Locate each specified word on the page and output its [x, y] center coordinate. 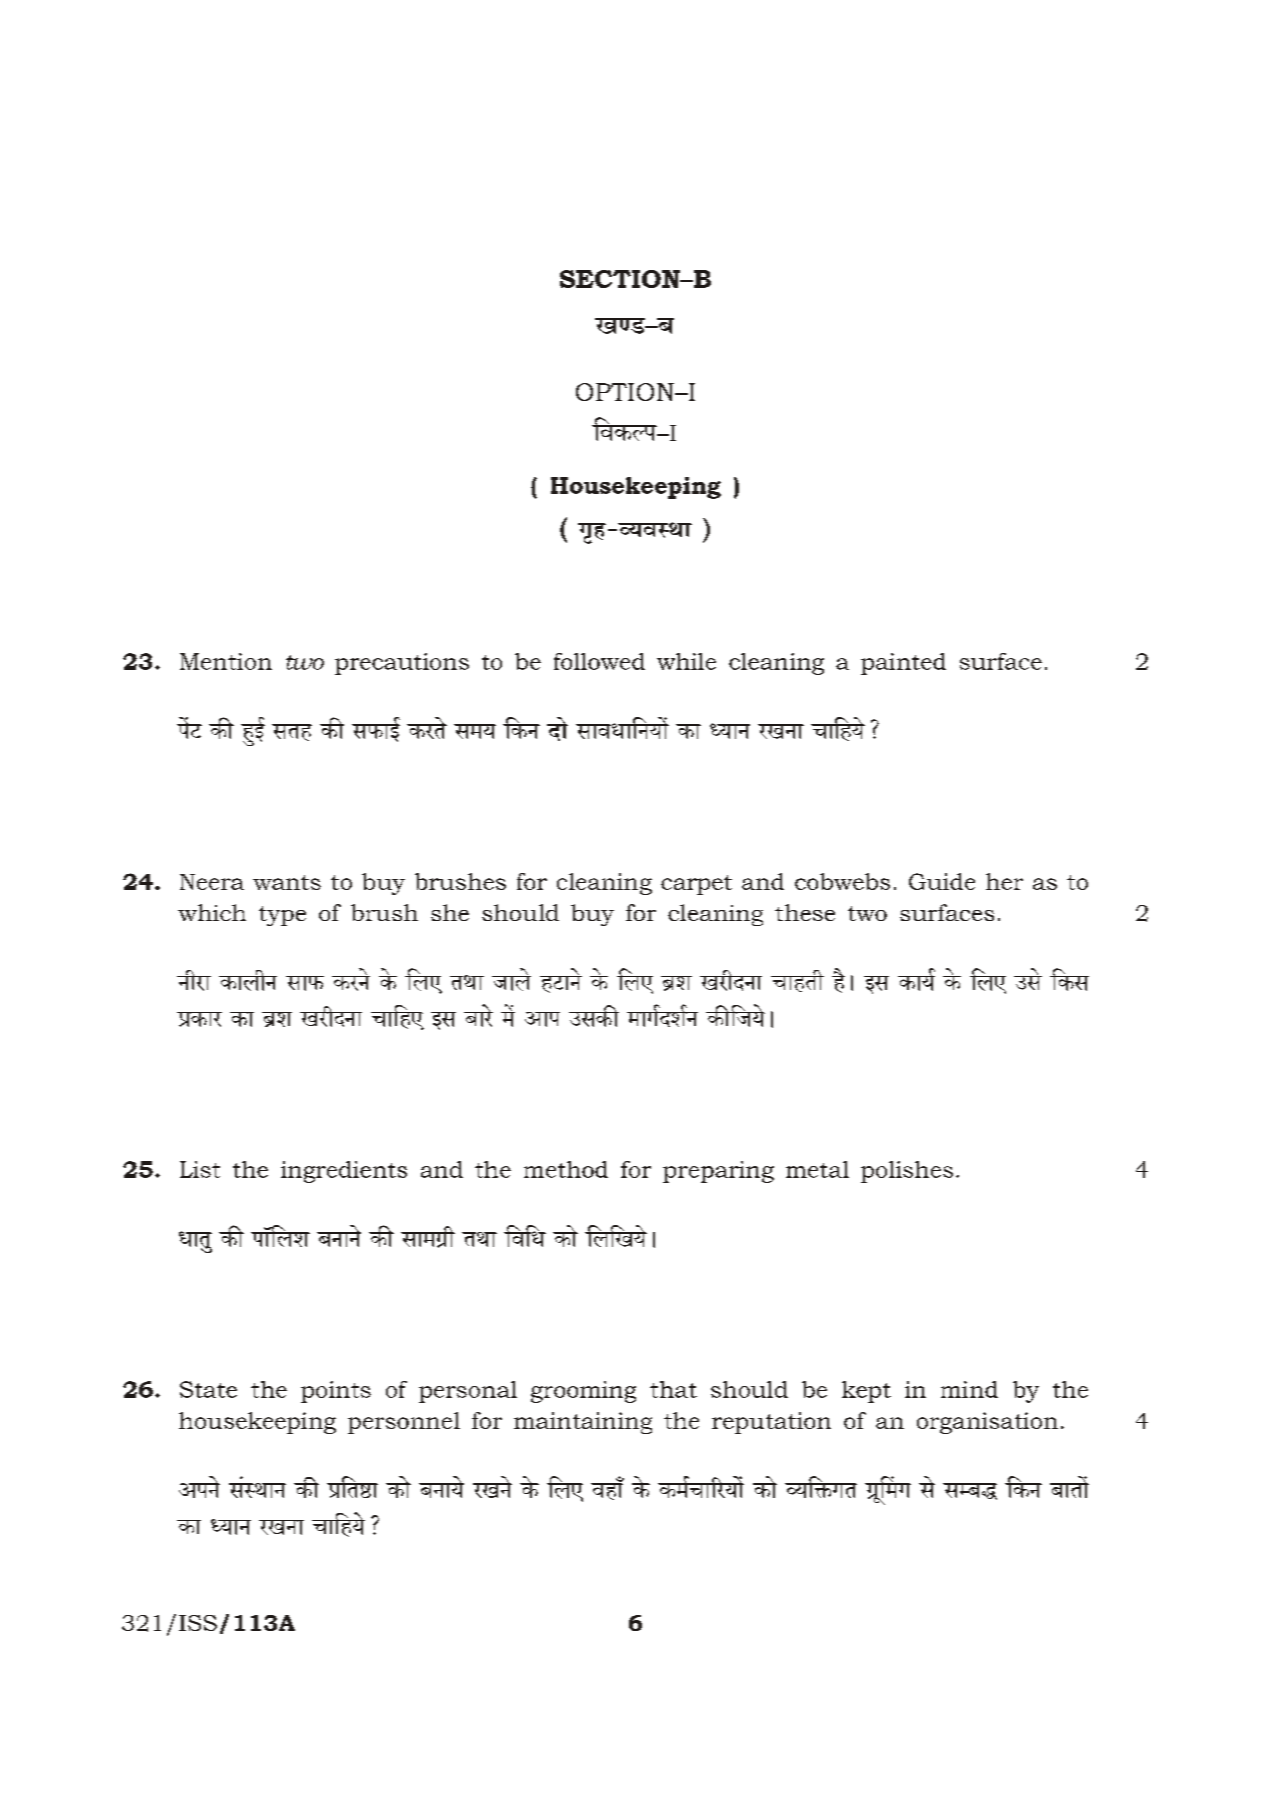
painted [903, 664]
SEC [586, 279]
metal [817, 1169]
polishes [907, 1172]
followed [599, 661]
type [282, 916]
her [1004, 881]
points [336, 1392]
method [566, 1169]
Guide [942, 881]
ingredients [344, 1172]
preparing [718, 1172]
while [686, 661]
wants [287, 882]
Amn [542, 1019]
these [805, 912]
